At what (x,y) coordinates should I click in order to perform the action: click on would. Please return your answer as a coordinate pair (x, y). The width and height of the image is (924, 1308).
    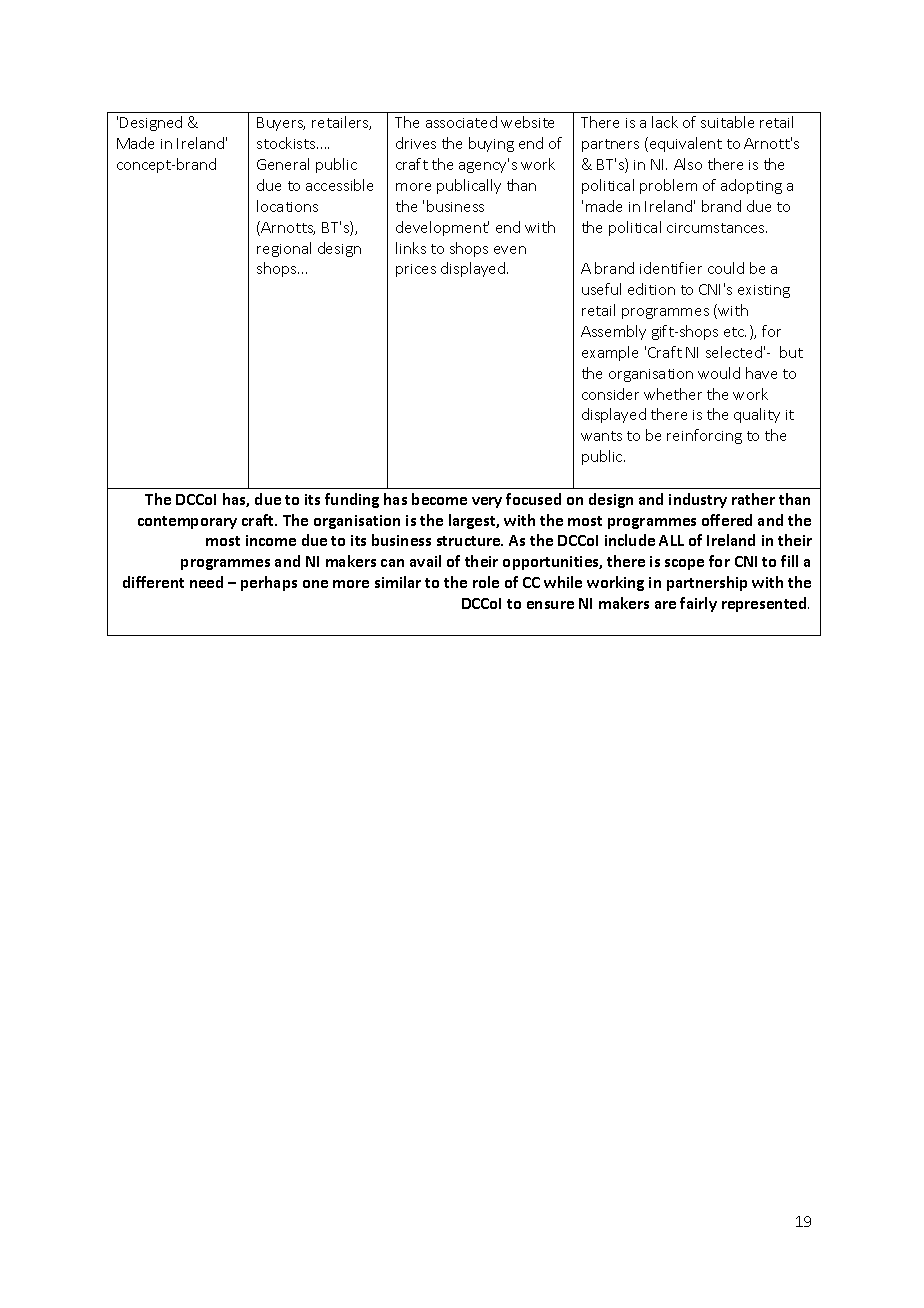
    Looking at the image, I should click on (719, 373).
